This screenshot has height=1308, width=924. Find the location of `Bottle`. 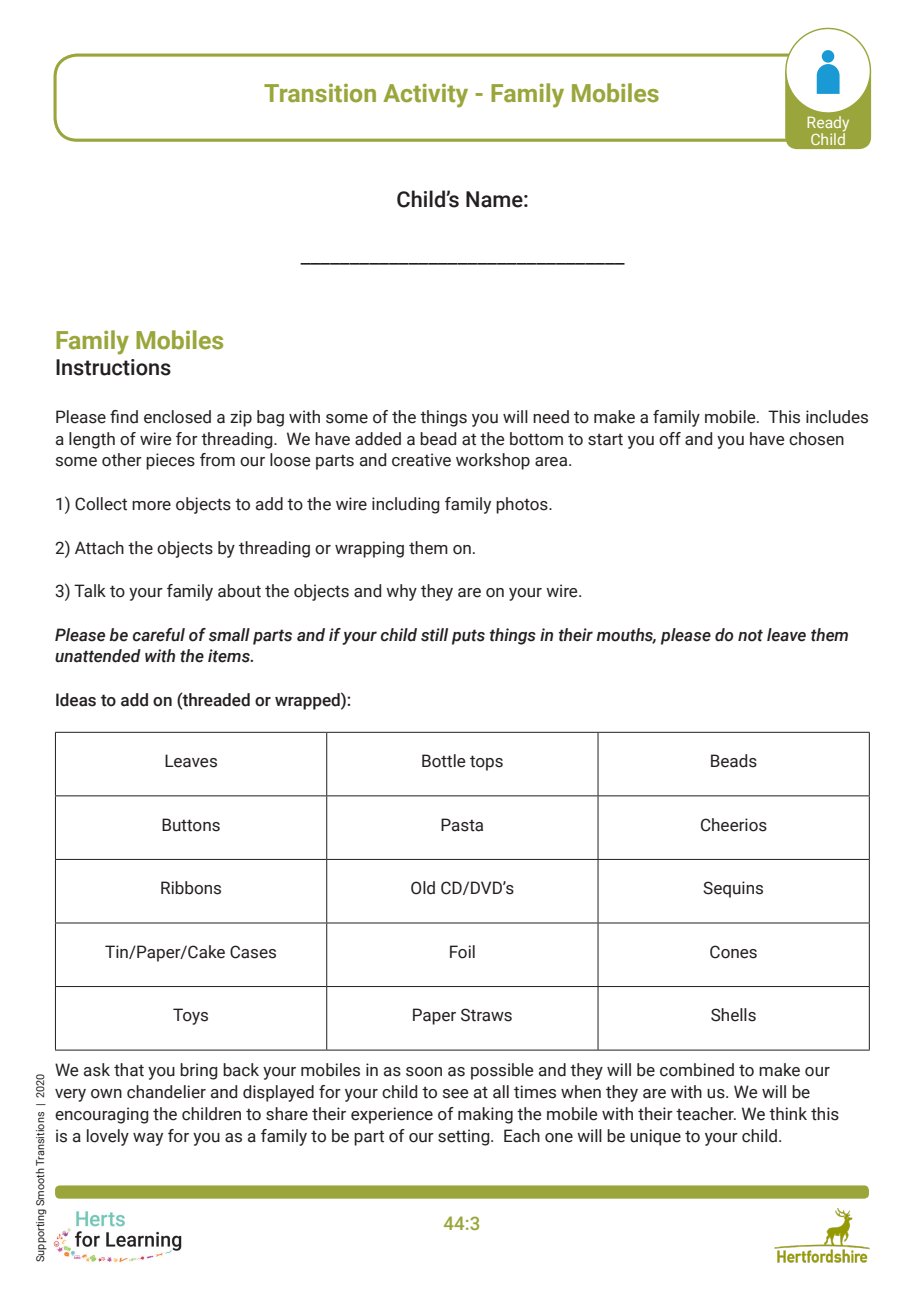

Bottle is located at coordinates (443, 761).
